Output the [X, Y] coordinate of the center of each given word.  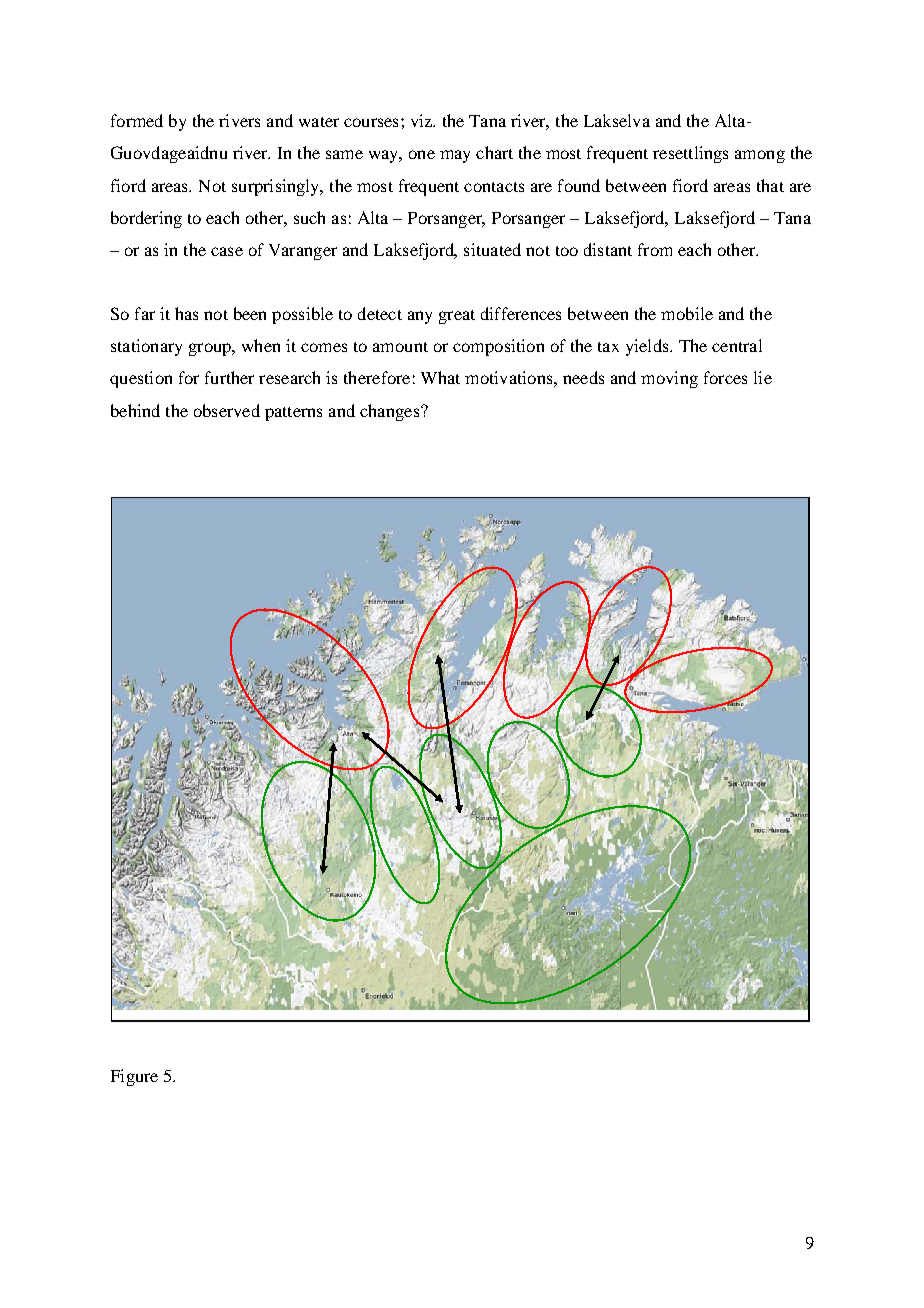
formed [137, 120]
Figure [134, 1077]
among [760, 156]
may [455, 156]
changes [391, 412]
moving [669, 379]
